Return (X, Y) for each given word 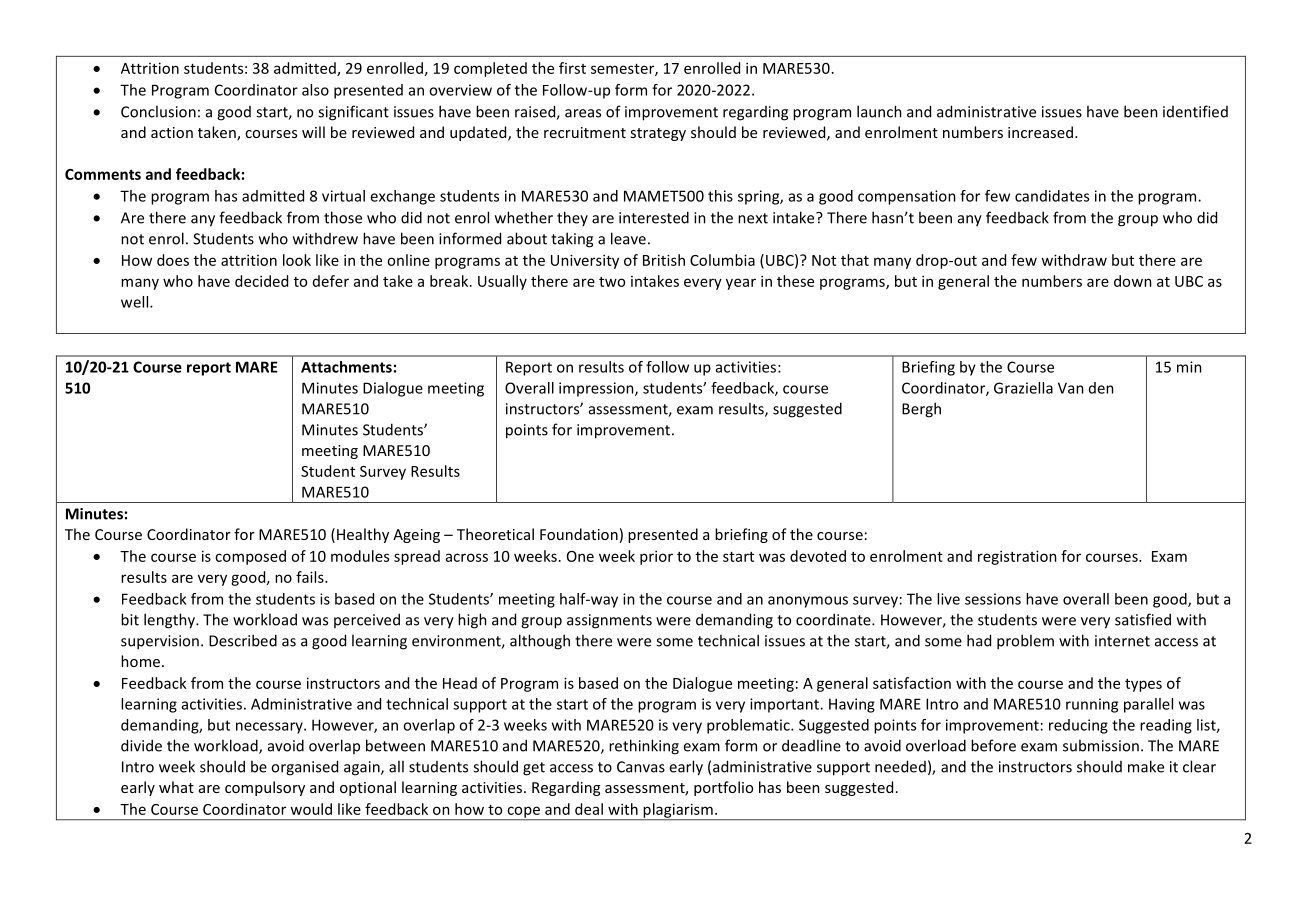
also (315, 90)
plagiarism (678, 811)
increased (1040, 132)
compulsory (265, 788)
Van (1071, 388)
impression (597, 389)
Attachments (346, 367)
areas (583, 113)
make (1146, 766)
